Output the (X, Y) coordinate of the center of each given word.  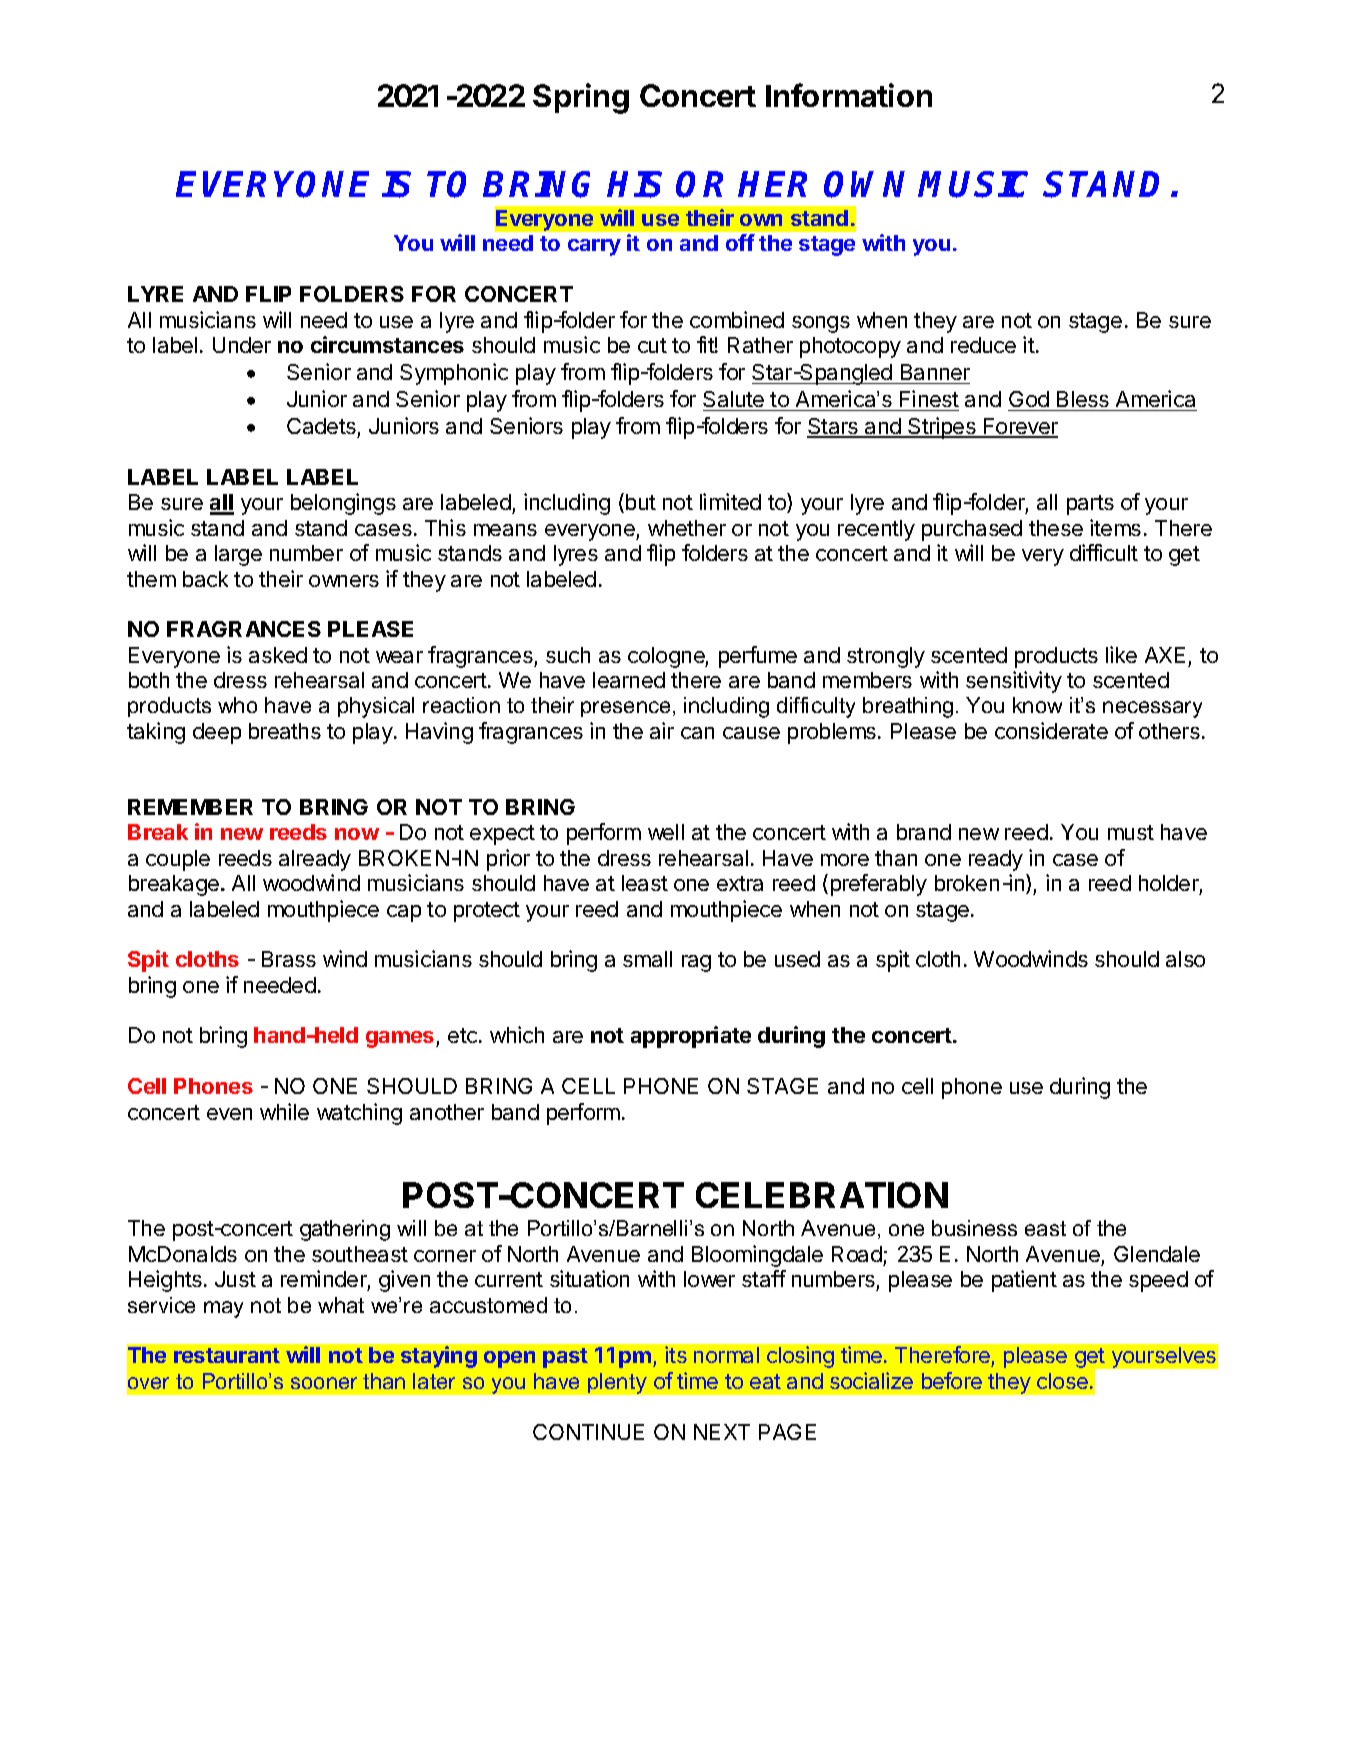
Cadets (321, 426)
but (641, 502)
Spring (581, 98)
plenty (617, 1383)
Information (849, 95)
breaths (285, 731)
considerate (1051, 730)
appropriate (691, 1037)
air (662, 730)
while (284, 1111)
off (740, 242)
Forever (1020, 427)
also (1185, 959)
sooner (324, 1383)
